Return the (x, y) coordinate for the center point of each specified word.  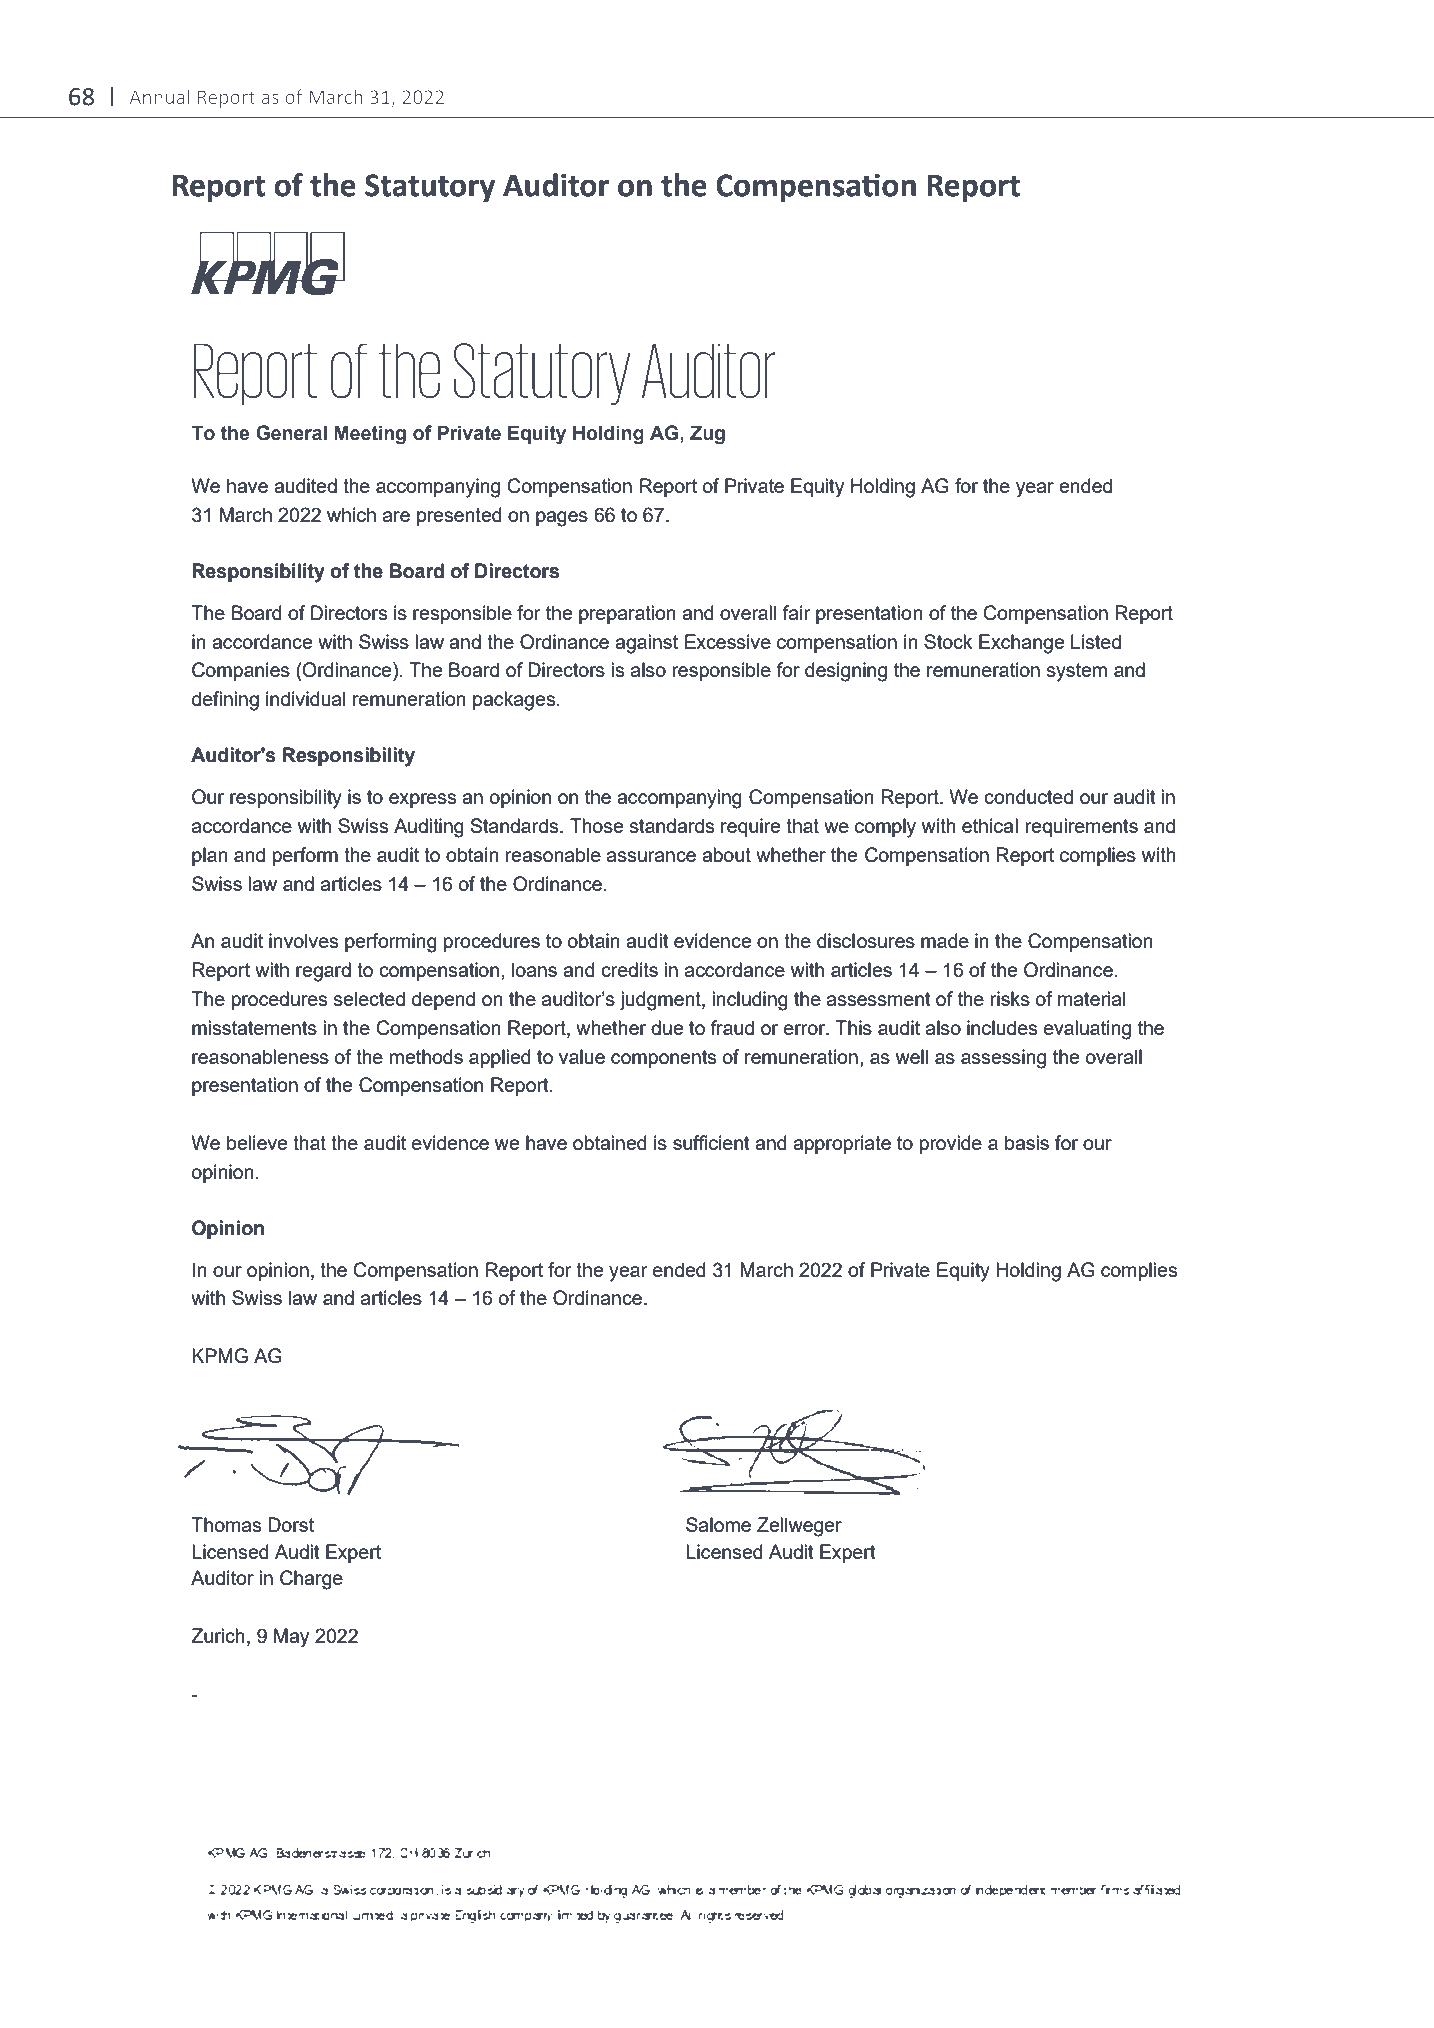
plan (210, 856)
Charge (311, 1580)
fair (796, 612)
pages (562, 519)
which (351, 514)
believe (257, 1142)
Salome (718, 1524)
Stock (948, 641)
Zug (707, 435)
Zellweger (799, 1527)
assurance (651, 856)
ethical (990, 825)
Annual (159, 96)
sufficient (711, 1142)
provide (951, 1144)
